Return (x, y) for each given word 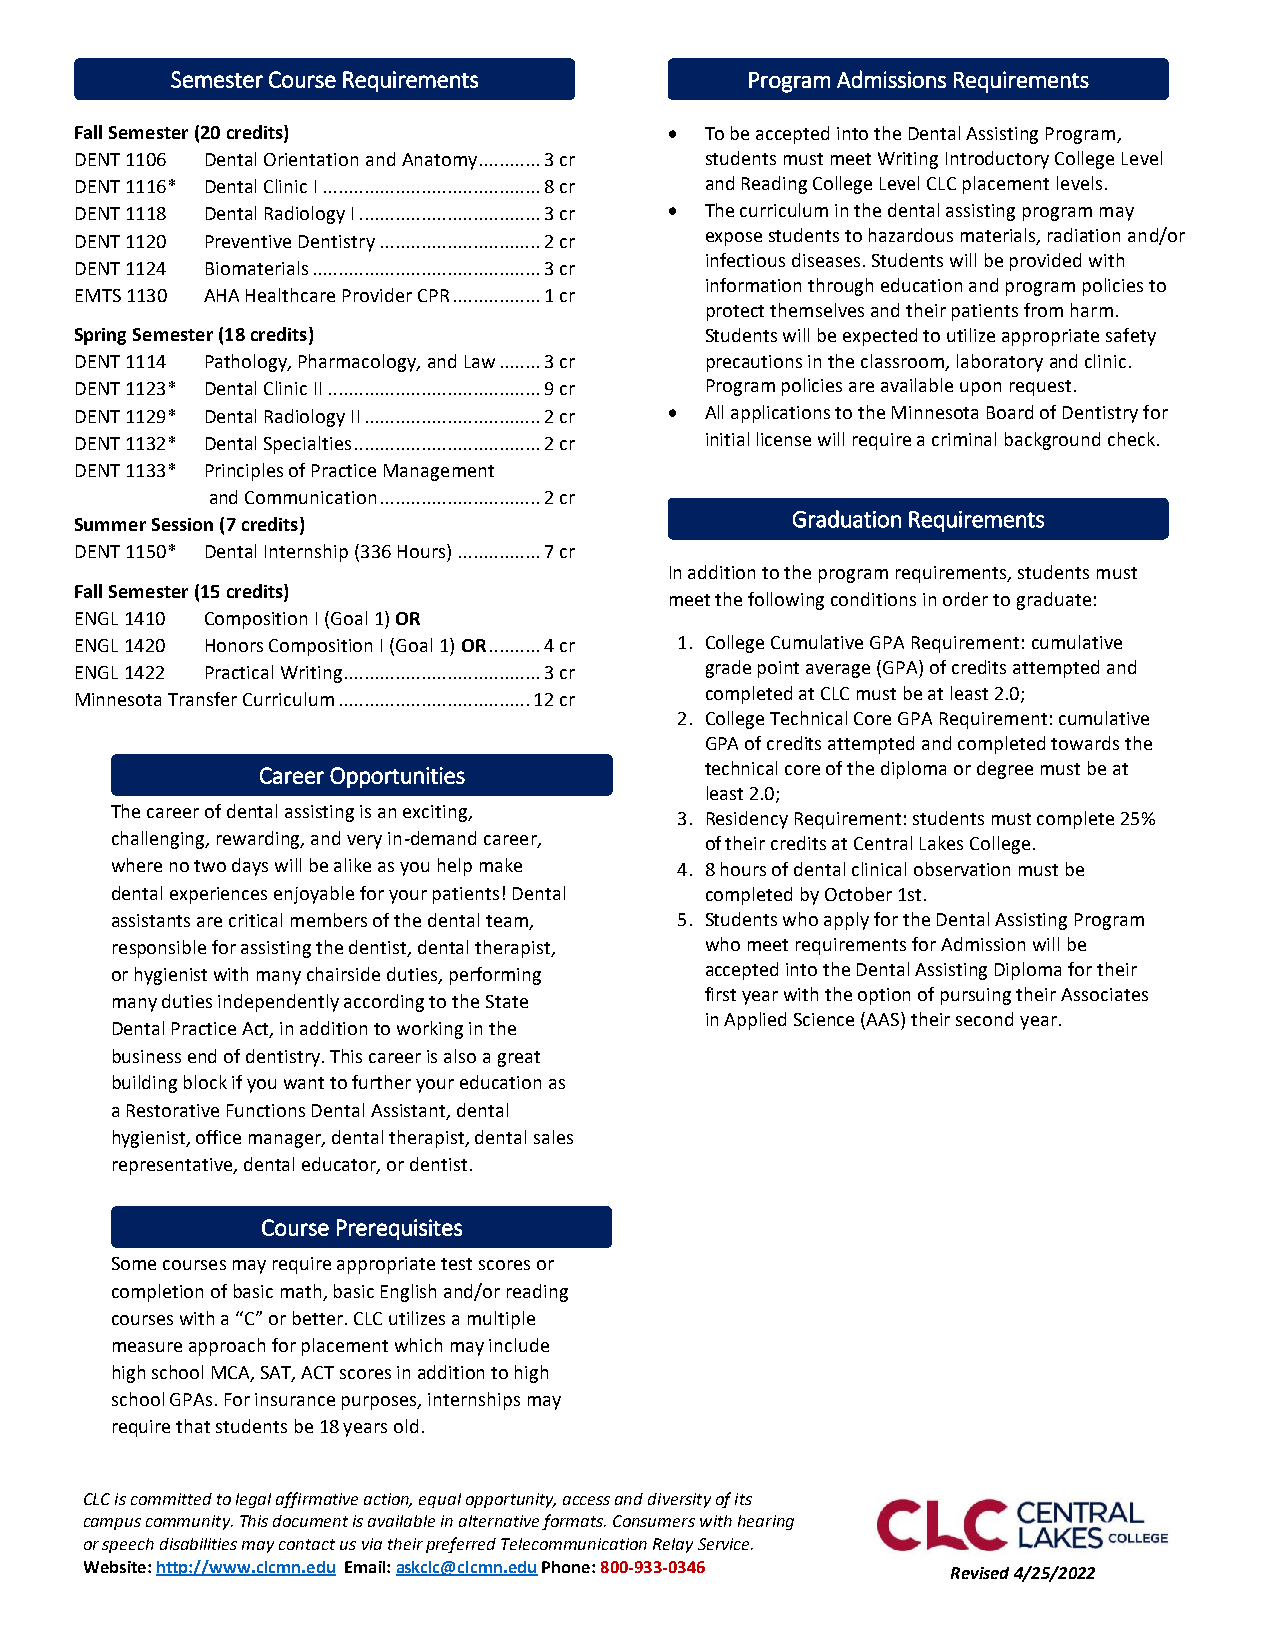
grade (728, 669)
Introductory (997, 160)
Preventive (248, 241)
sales (553, 1137)
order (965, 599)
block (205, 1082)
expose (734, 239)
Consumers (654, 1521)
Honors (234, 645)
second (984, 1019)
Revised (980, 1573)
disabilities (198, 1544)
